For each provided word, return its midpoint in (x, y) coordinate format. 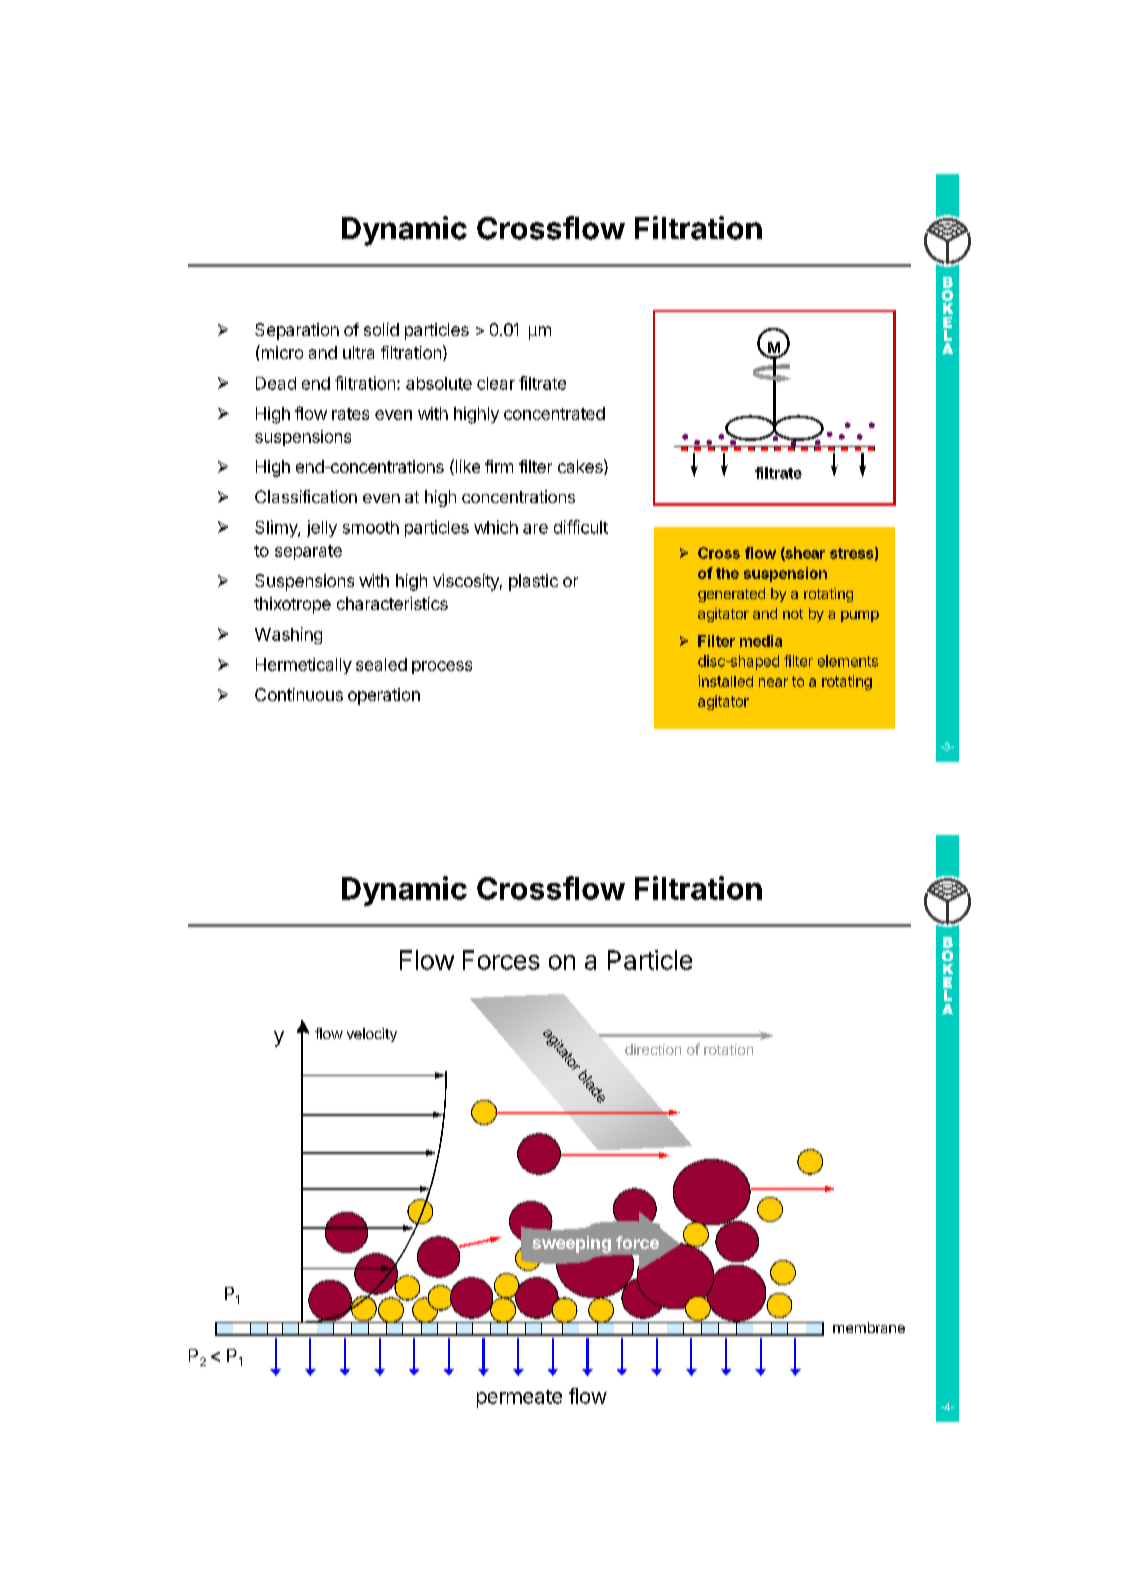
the (727, 573)
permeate (519, 1399)
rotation (728, 1049)
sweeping (571, 1244)
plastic (533, 582)
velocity (372, 1035)
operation (384, 696)
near (773, 682)
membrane (869, 1327)
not (793, 614)
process (442, 667)
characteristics (392, 603)
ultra (358, 352)
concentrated (554, 413)
